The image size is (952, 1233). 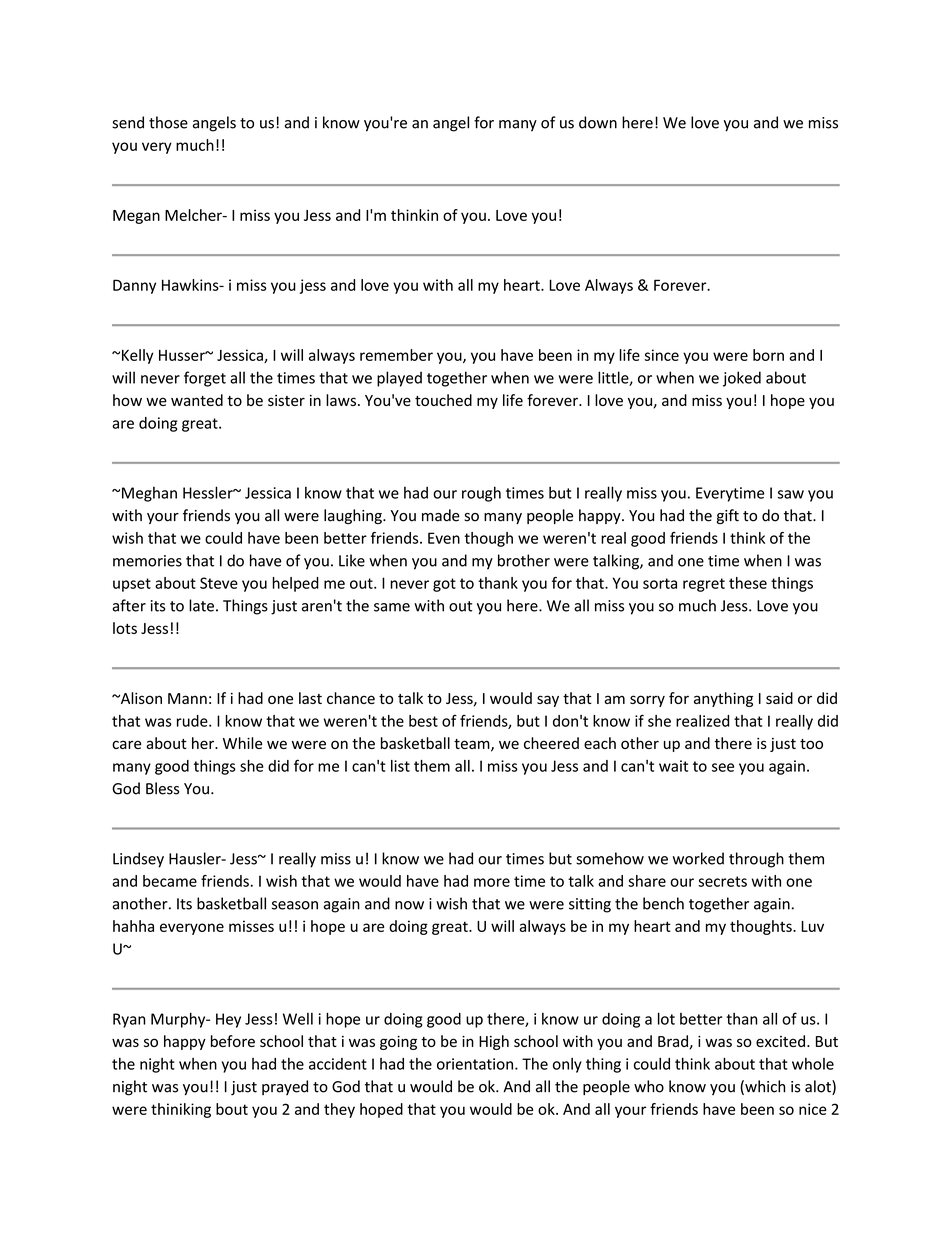 I want to click on joked, so click(x=742, y=379).
